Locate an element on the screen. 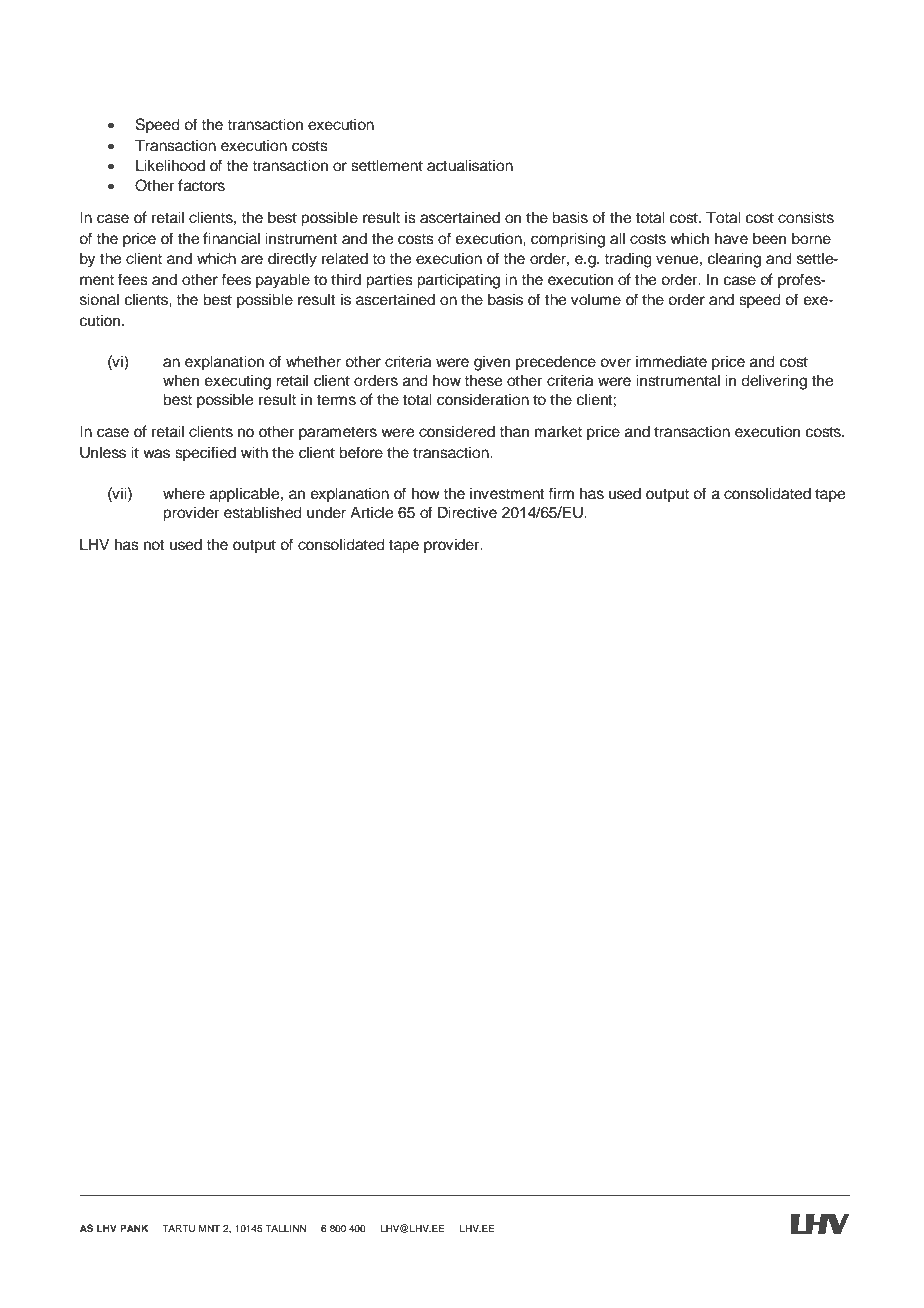 The height and width of the screenshot is (1308, 924). MNT is located at coordinates (209, 1228).
